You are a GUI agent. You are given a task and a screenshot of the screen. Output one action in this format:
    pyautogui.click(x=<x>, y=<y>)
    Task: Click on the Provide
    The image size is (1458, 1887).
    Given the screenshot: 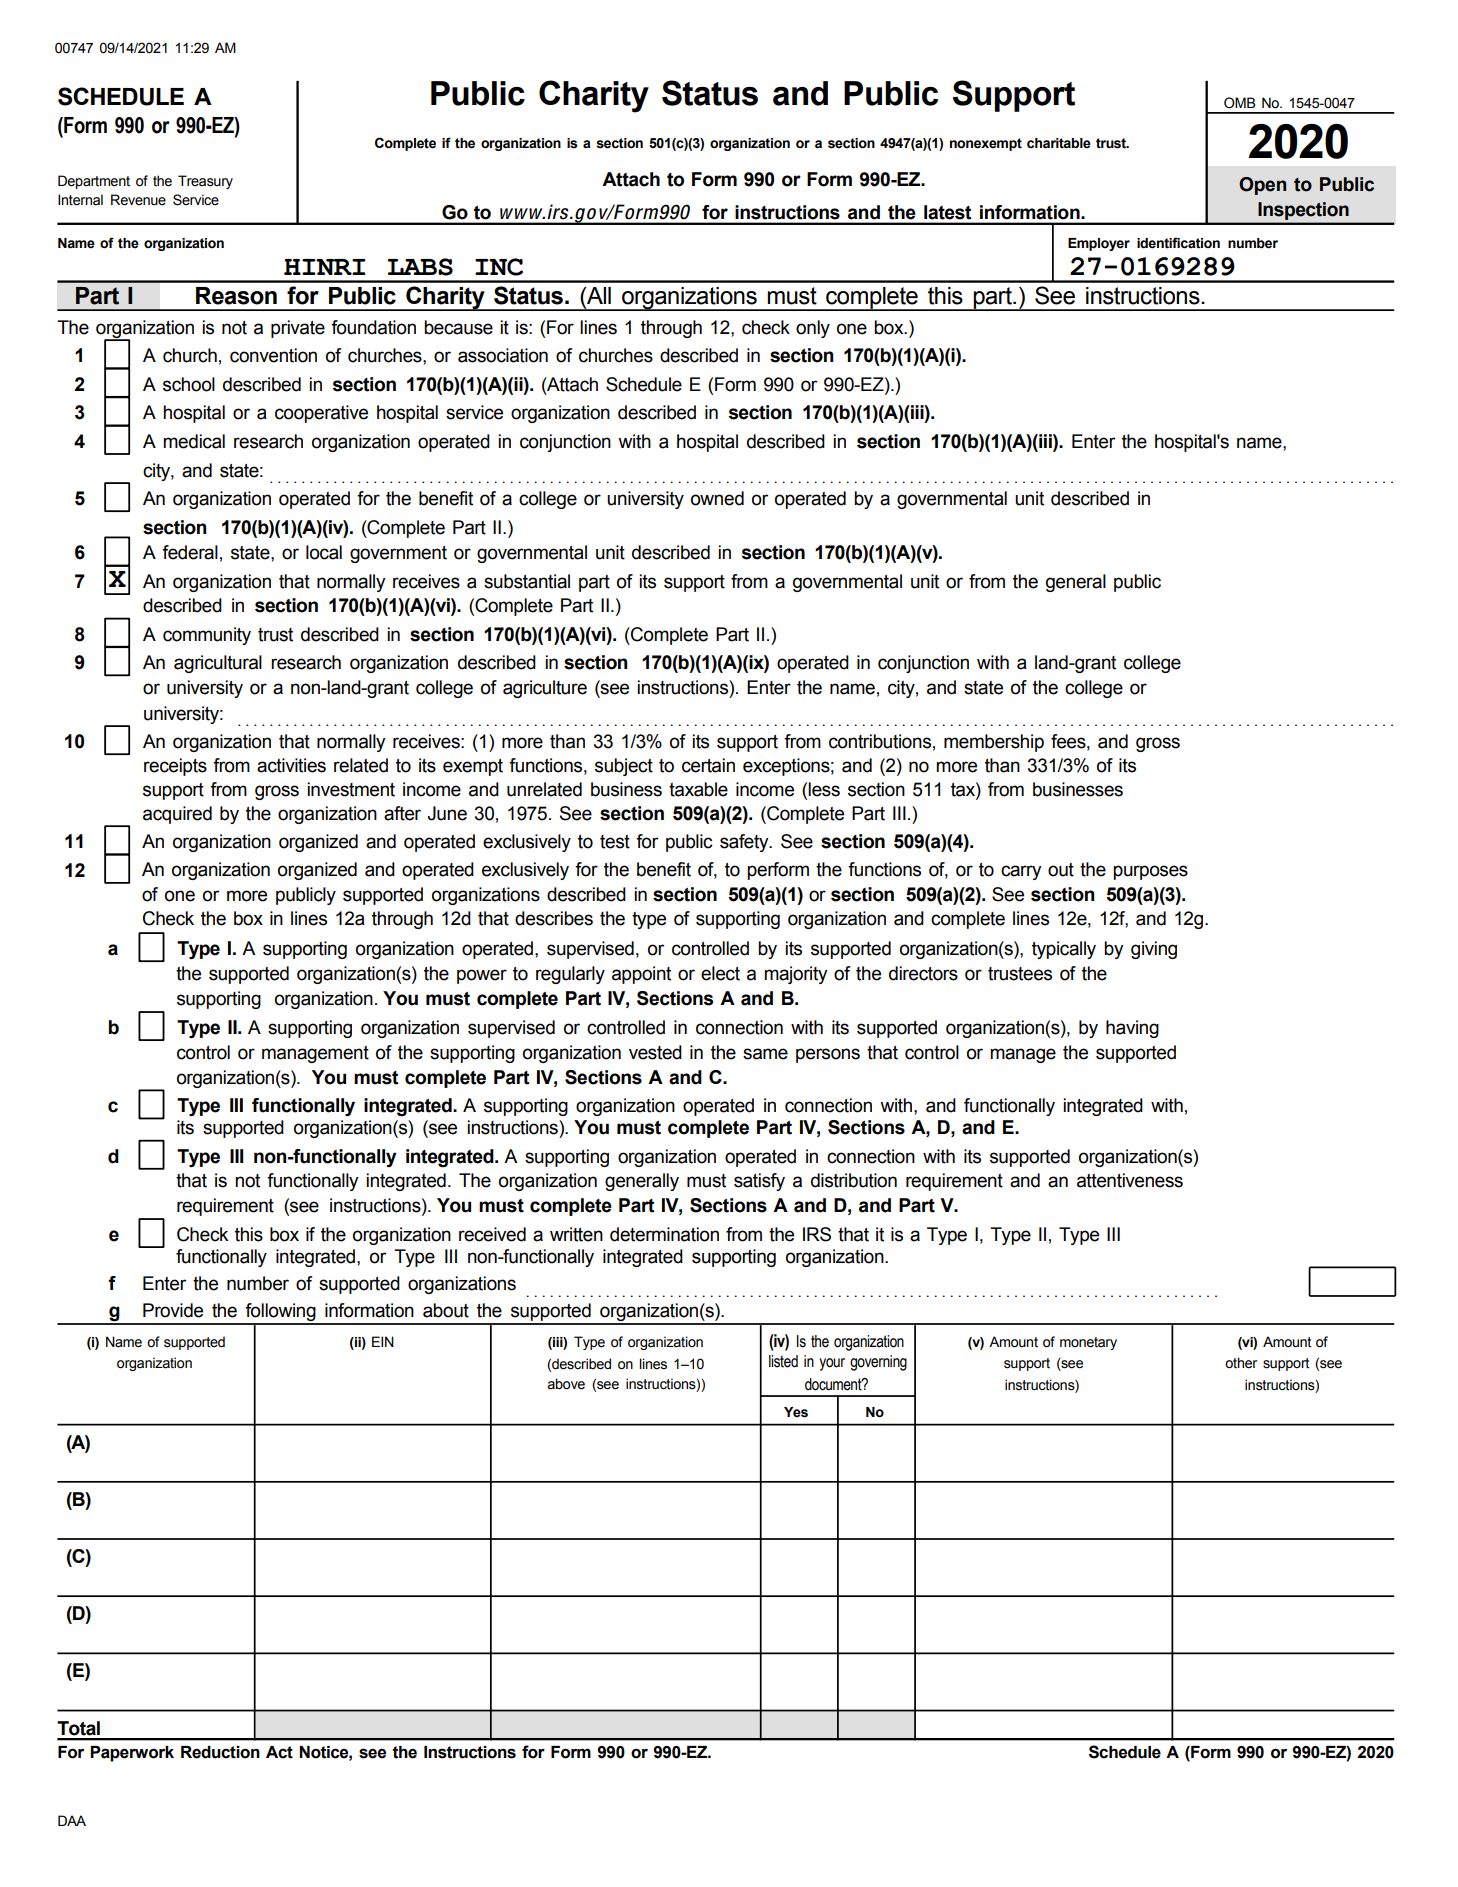 What is the action you would take?
    pyautogui.click(x=173, y=1310)
